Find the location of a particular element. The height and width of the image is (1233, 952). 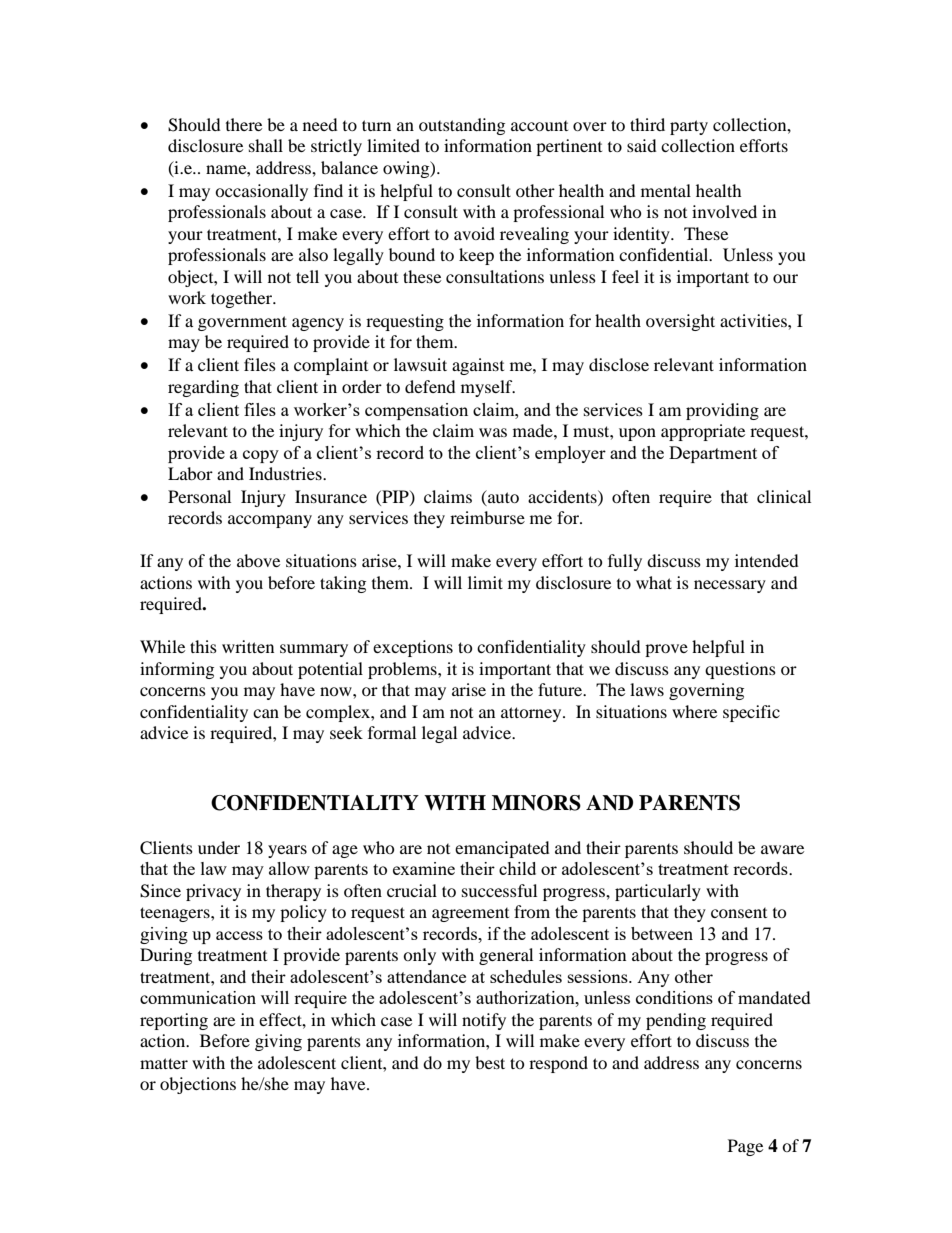

MINORS is located at coordinates (536, 803).
